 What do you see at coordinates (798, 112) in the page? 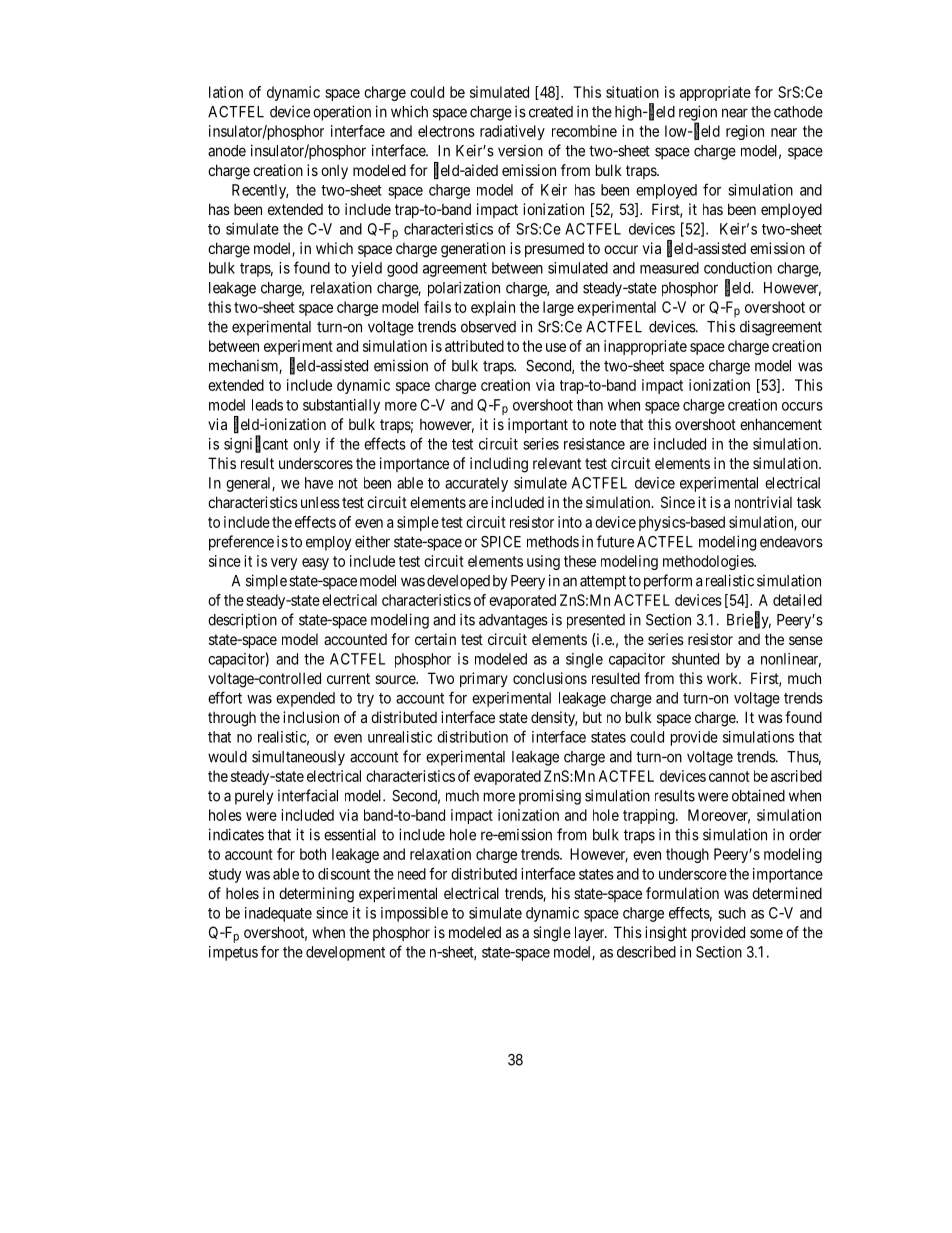
I see `cathode` at bounding box center [798, 112].
